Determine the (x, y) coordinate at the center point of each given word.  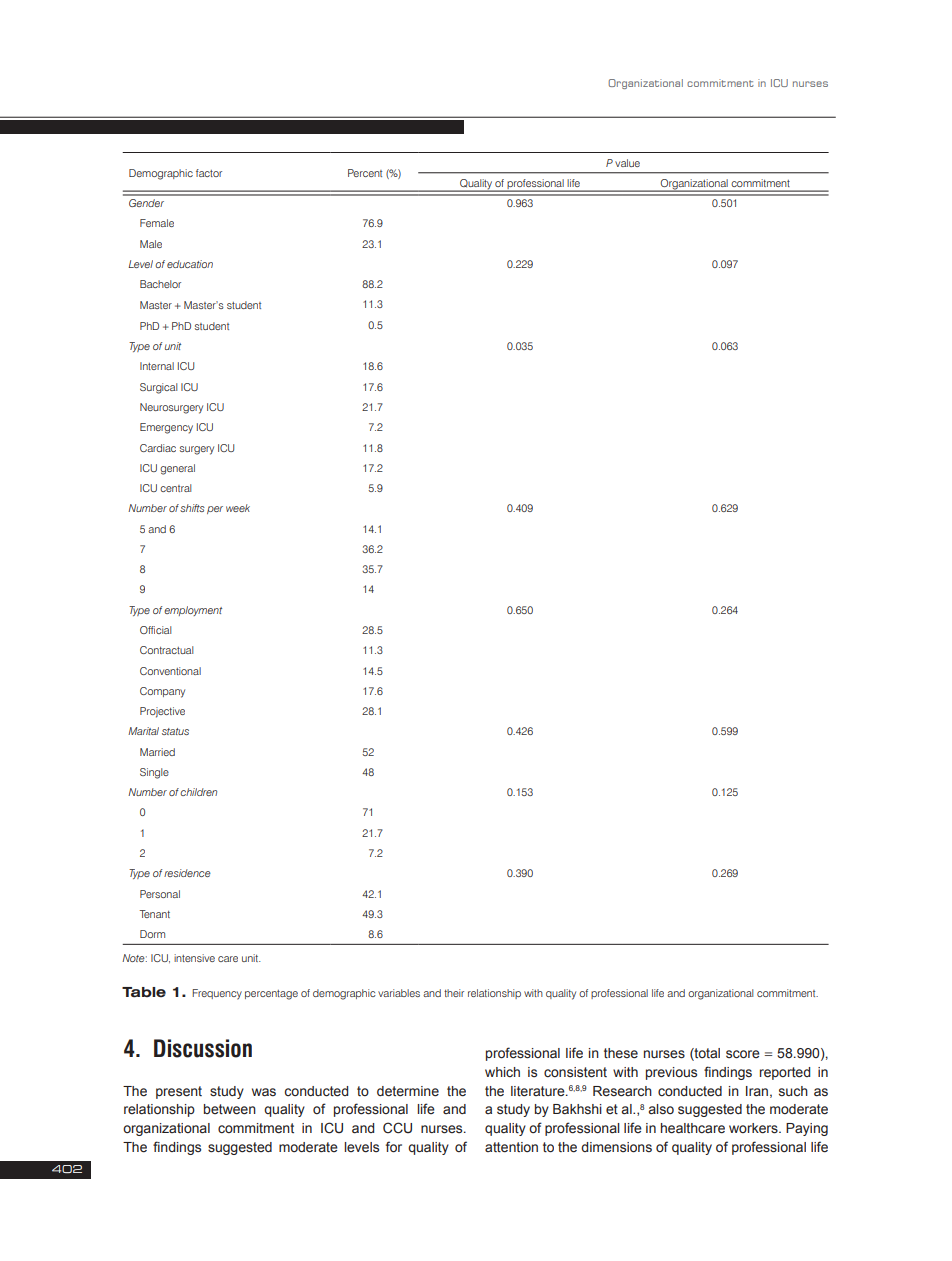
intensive (194, 958)
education (190, 264)
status (175, 731)
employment (193, 611)
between (230, 1109)
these (621, 1053)
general (177, 469)
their (454, 993)
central (176, 488)
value (627, 163)
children (198, 792)
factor (209, 173)
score (743, 1054)
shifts (192, 508)
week (238, 508)
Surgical (159, 388)
